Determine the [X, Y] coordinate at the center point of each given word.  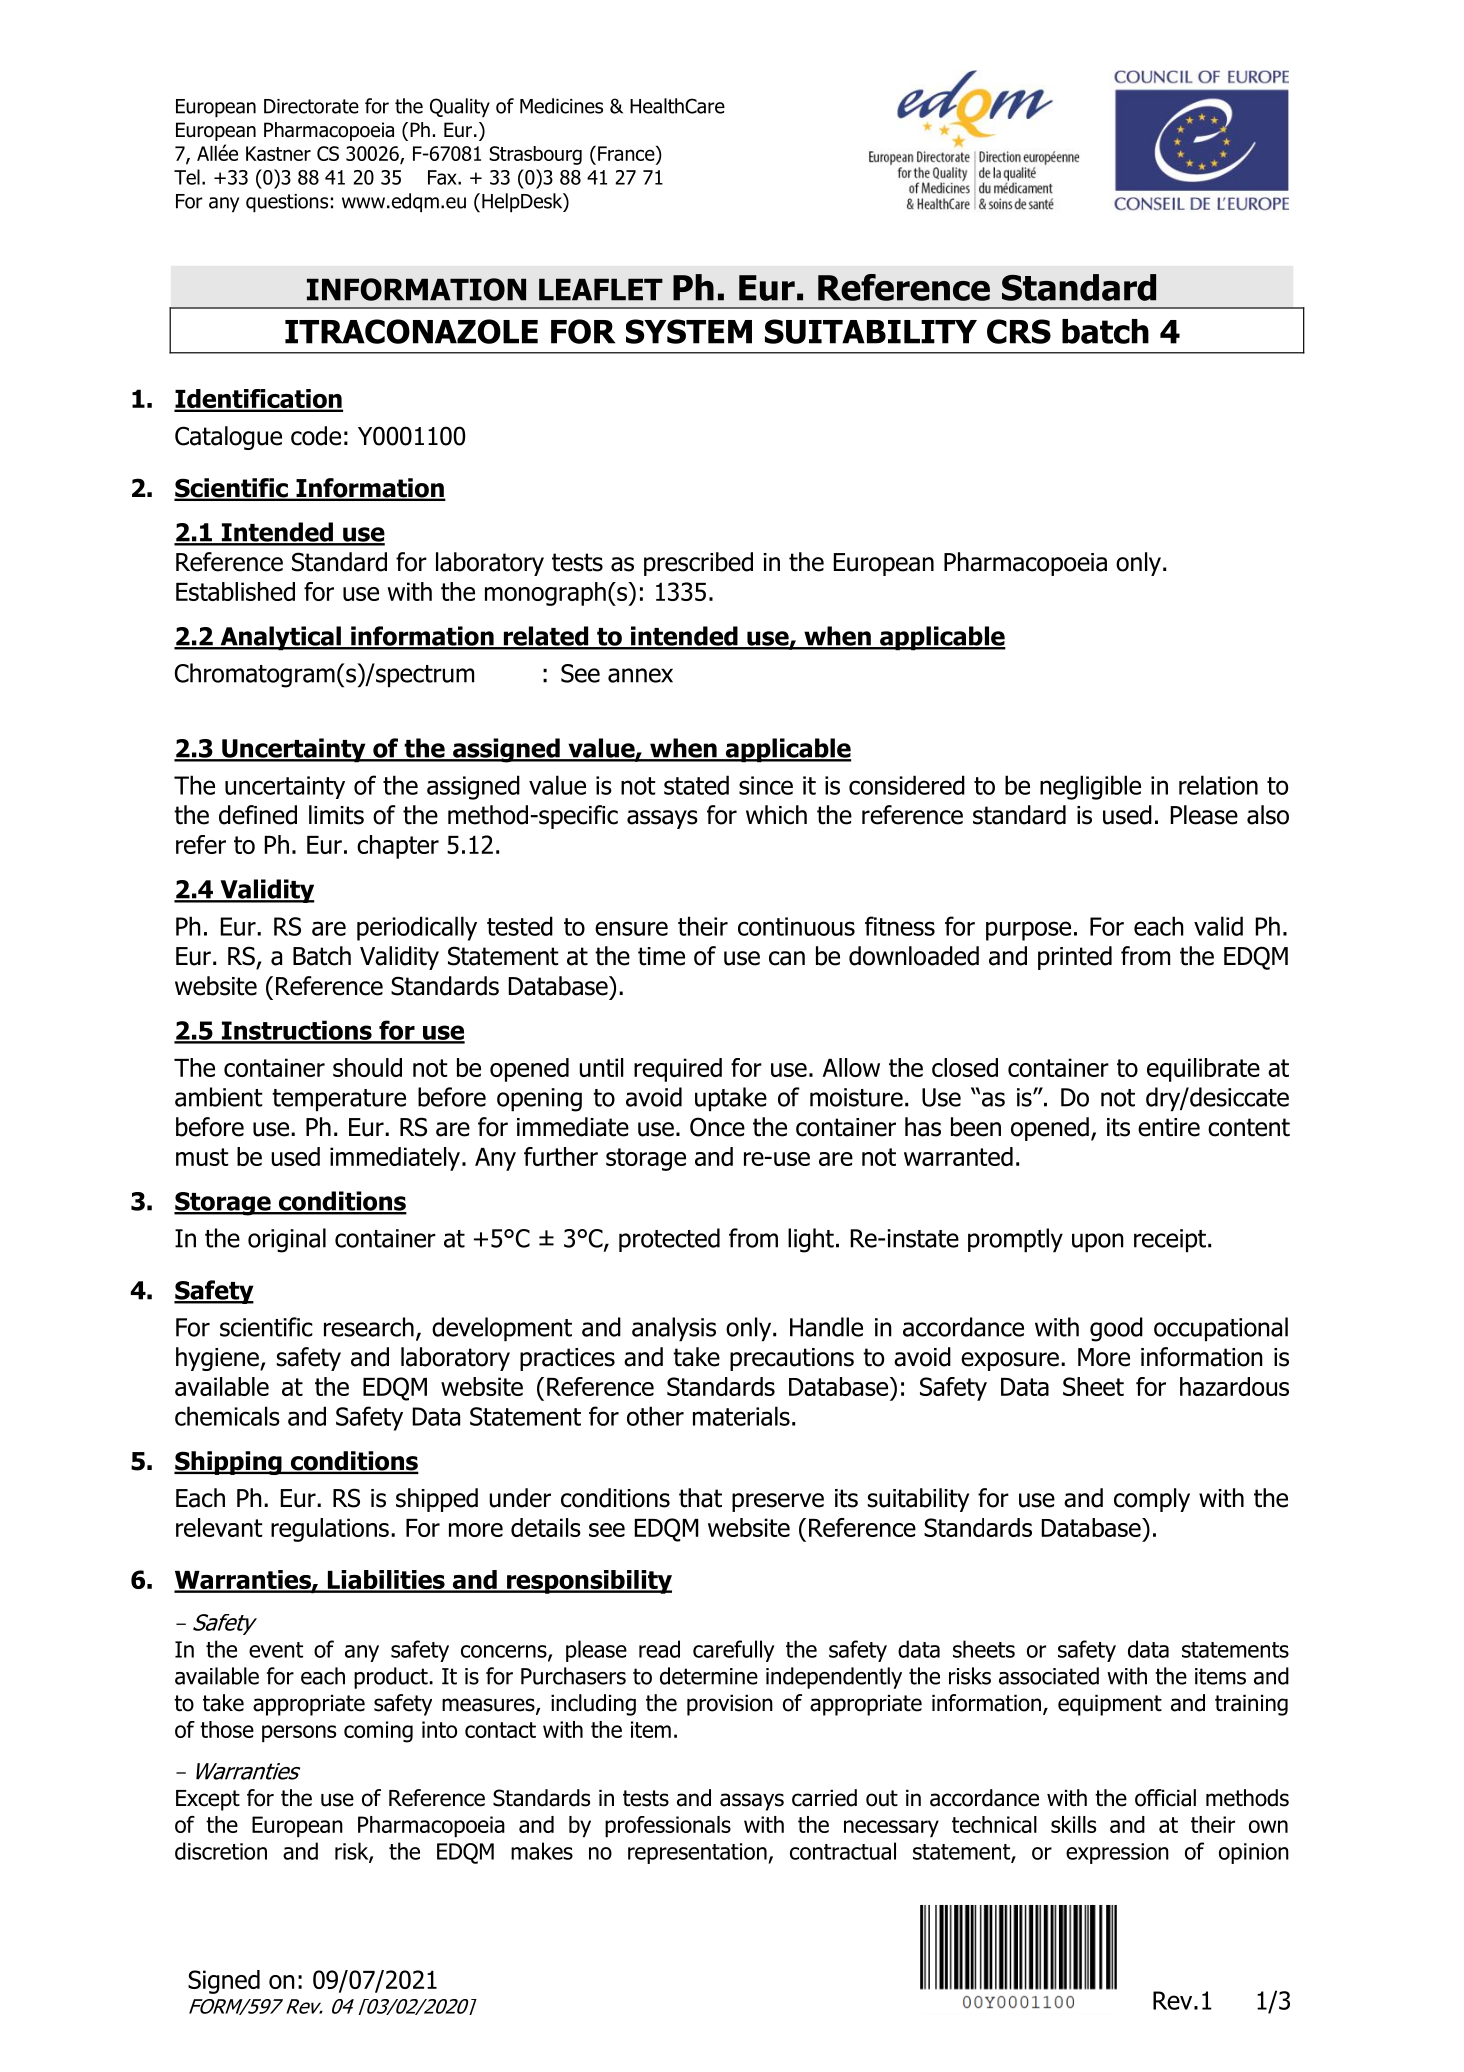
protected [669, 1240]
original [287, 1240]
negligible [1090, 787]
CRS [1019, 331]
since [766, 785]
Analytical [280, 638]
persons [299, 1734]
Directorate [311, 106]
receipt [1170, 1241]
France [627, 155]
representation [698, 1853]
